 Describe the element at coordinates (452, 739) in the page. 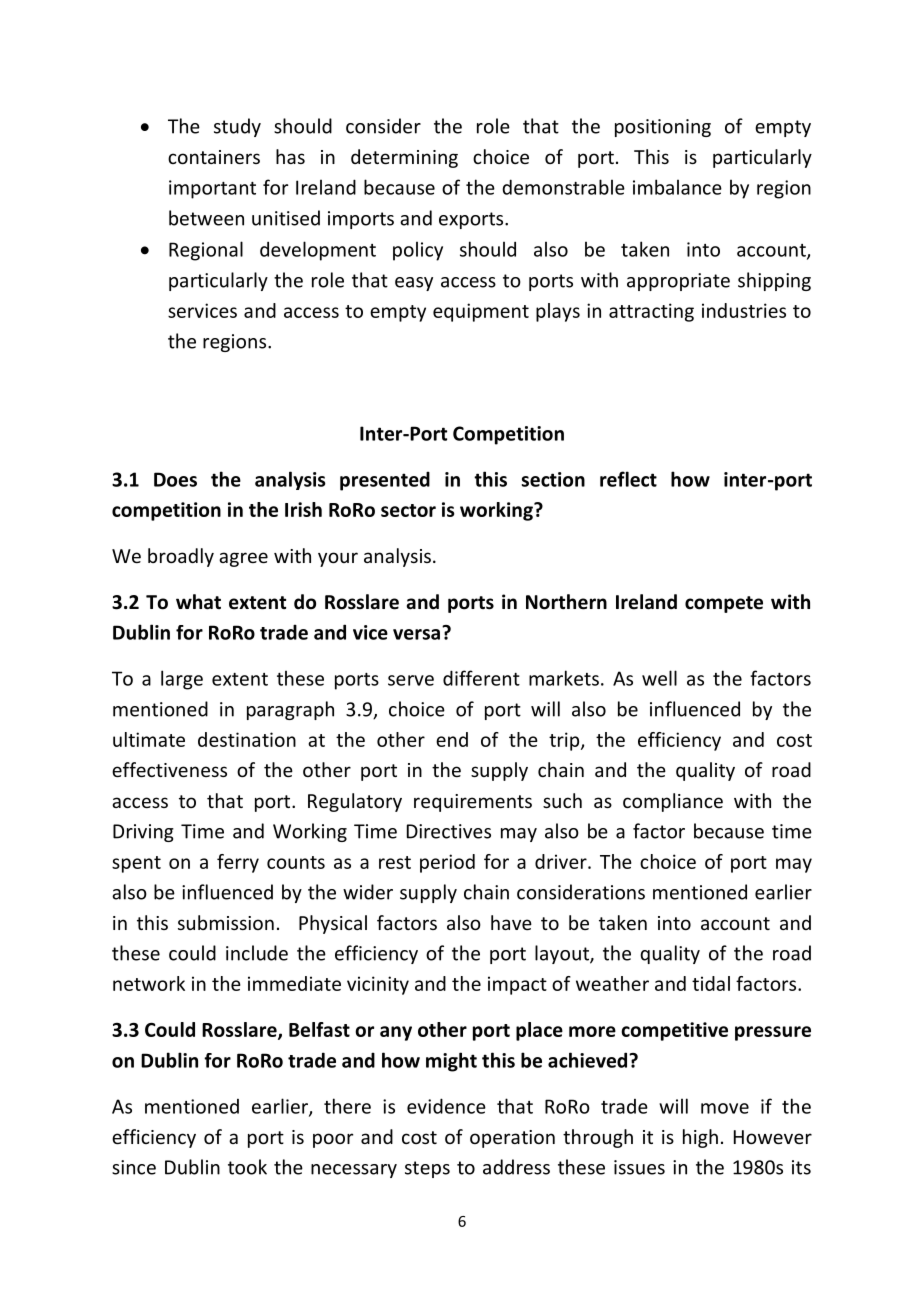

I see `end` at that location.
